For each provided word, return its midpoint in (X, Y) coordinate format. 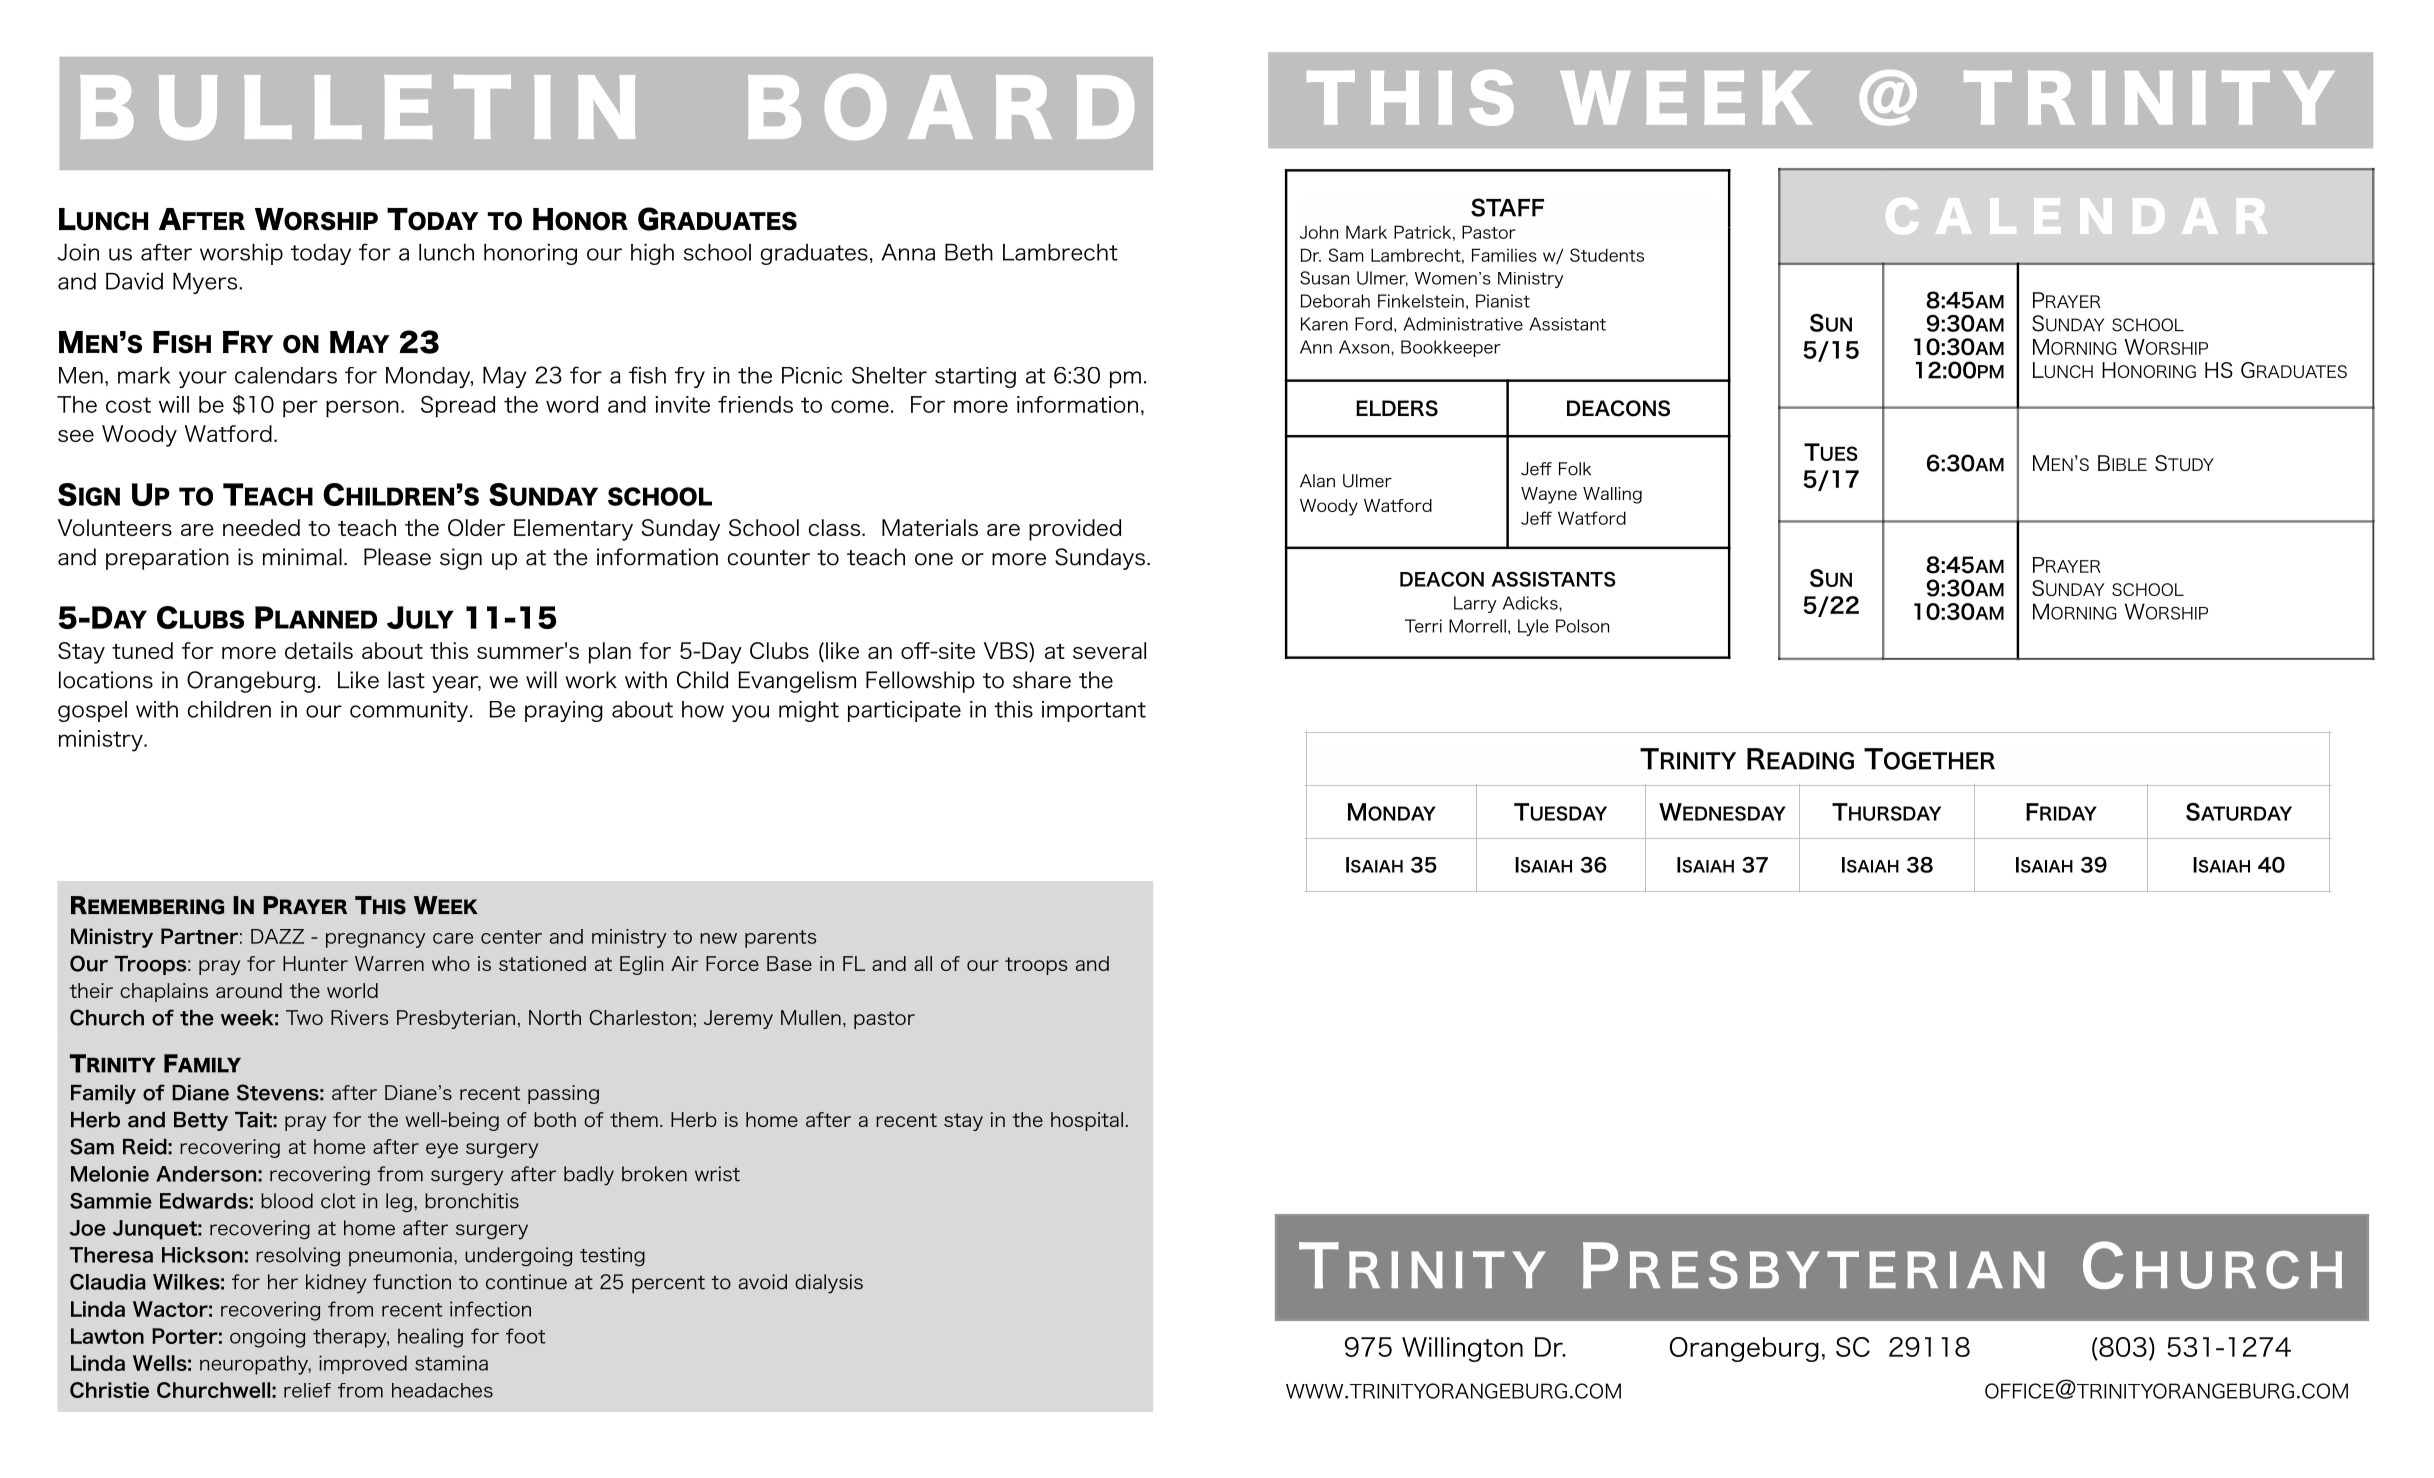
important (1094, 711)
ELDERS (1397, 408)
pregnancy (376, 940)
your (203, 379)
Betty (201, 1121)
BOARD (941, 107)
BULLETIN (357, 107)
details (319, 650)
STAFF (1507, 207)
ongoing (267, 1338)
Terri (1423, 626)
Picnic (812, 375)
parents (781, 939)
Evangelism (797, 682)
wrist (717, 1174)
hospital (1087, 1121)
